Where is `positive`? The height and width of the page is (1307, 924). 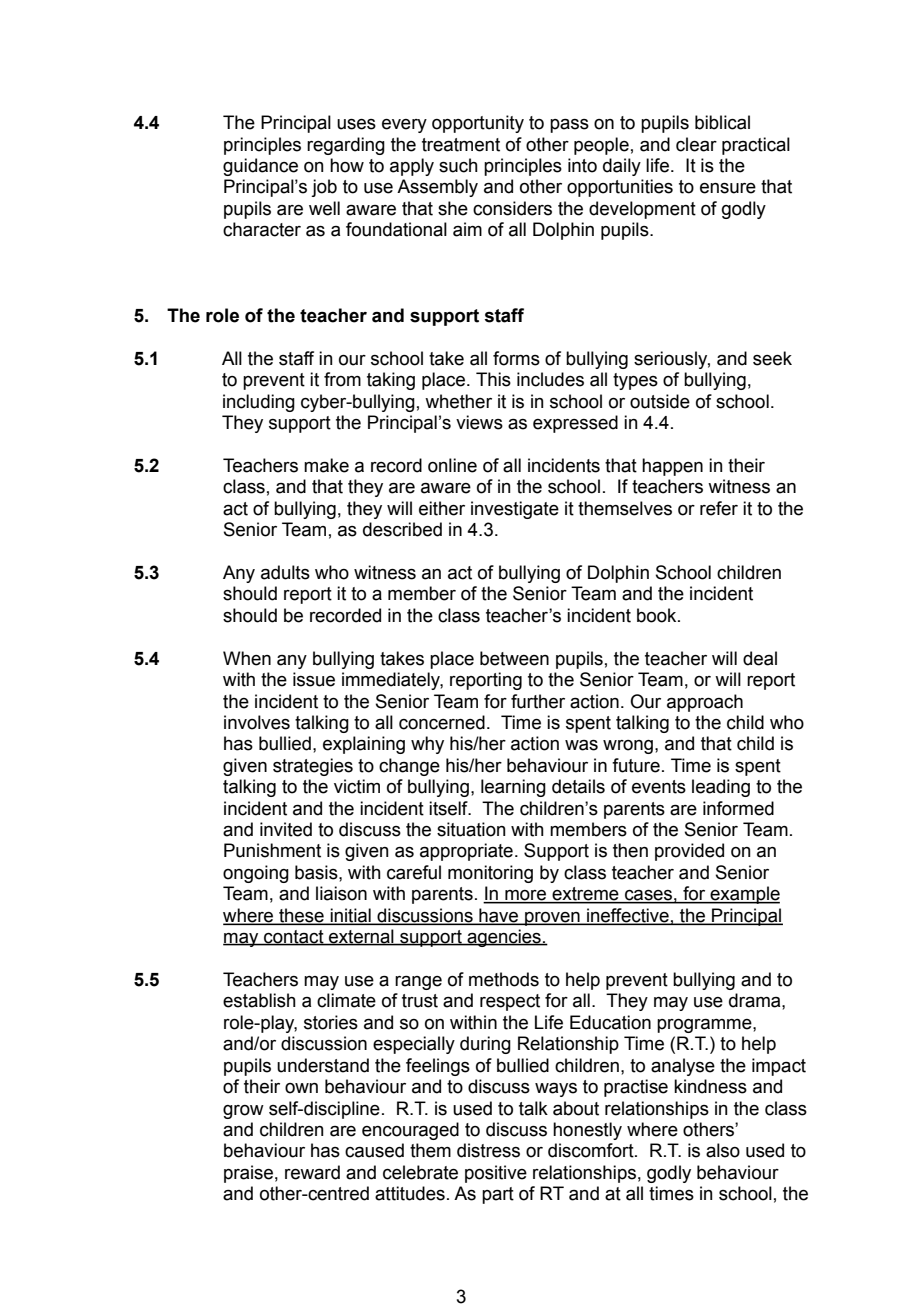 positive is located at coordinates (496, 1174).
